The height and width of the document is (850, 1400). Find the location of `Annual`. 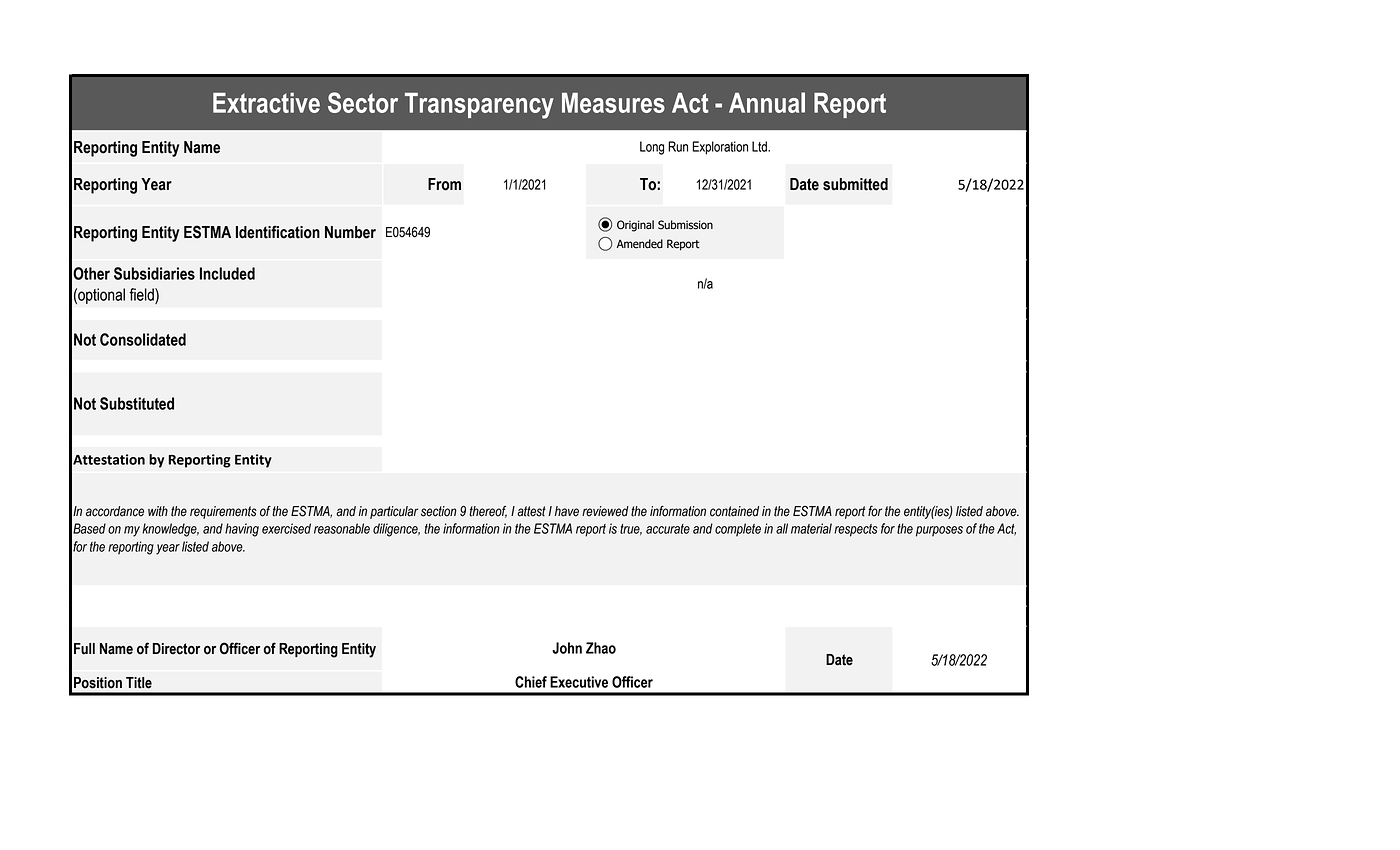

Annual is located at coordinates (767, 102).
